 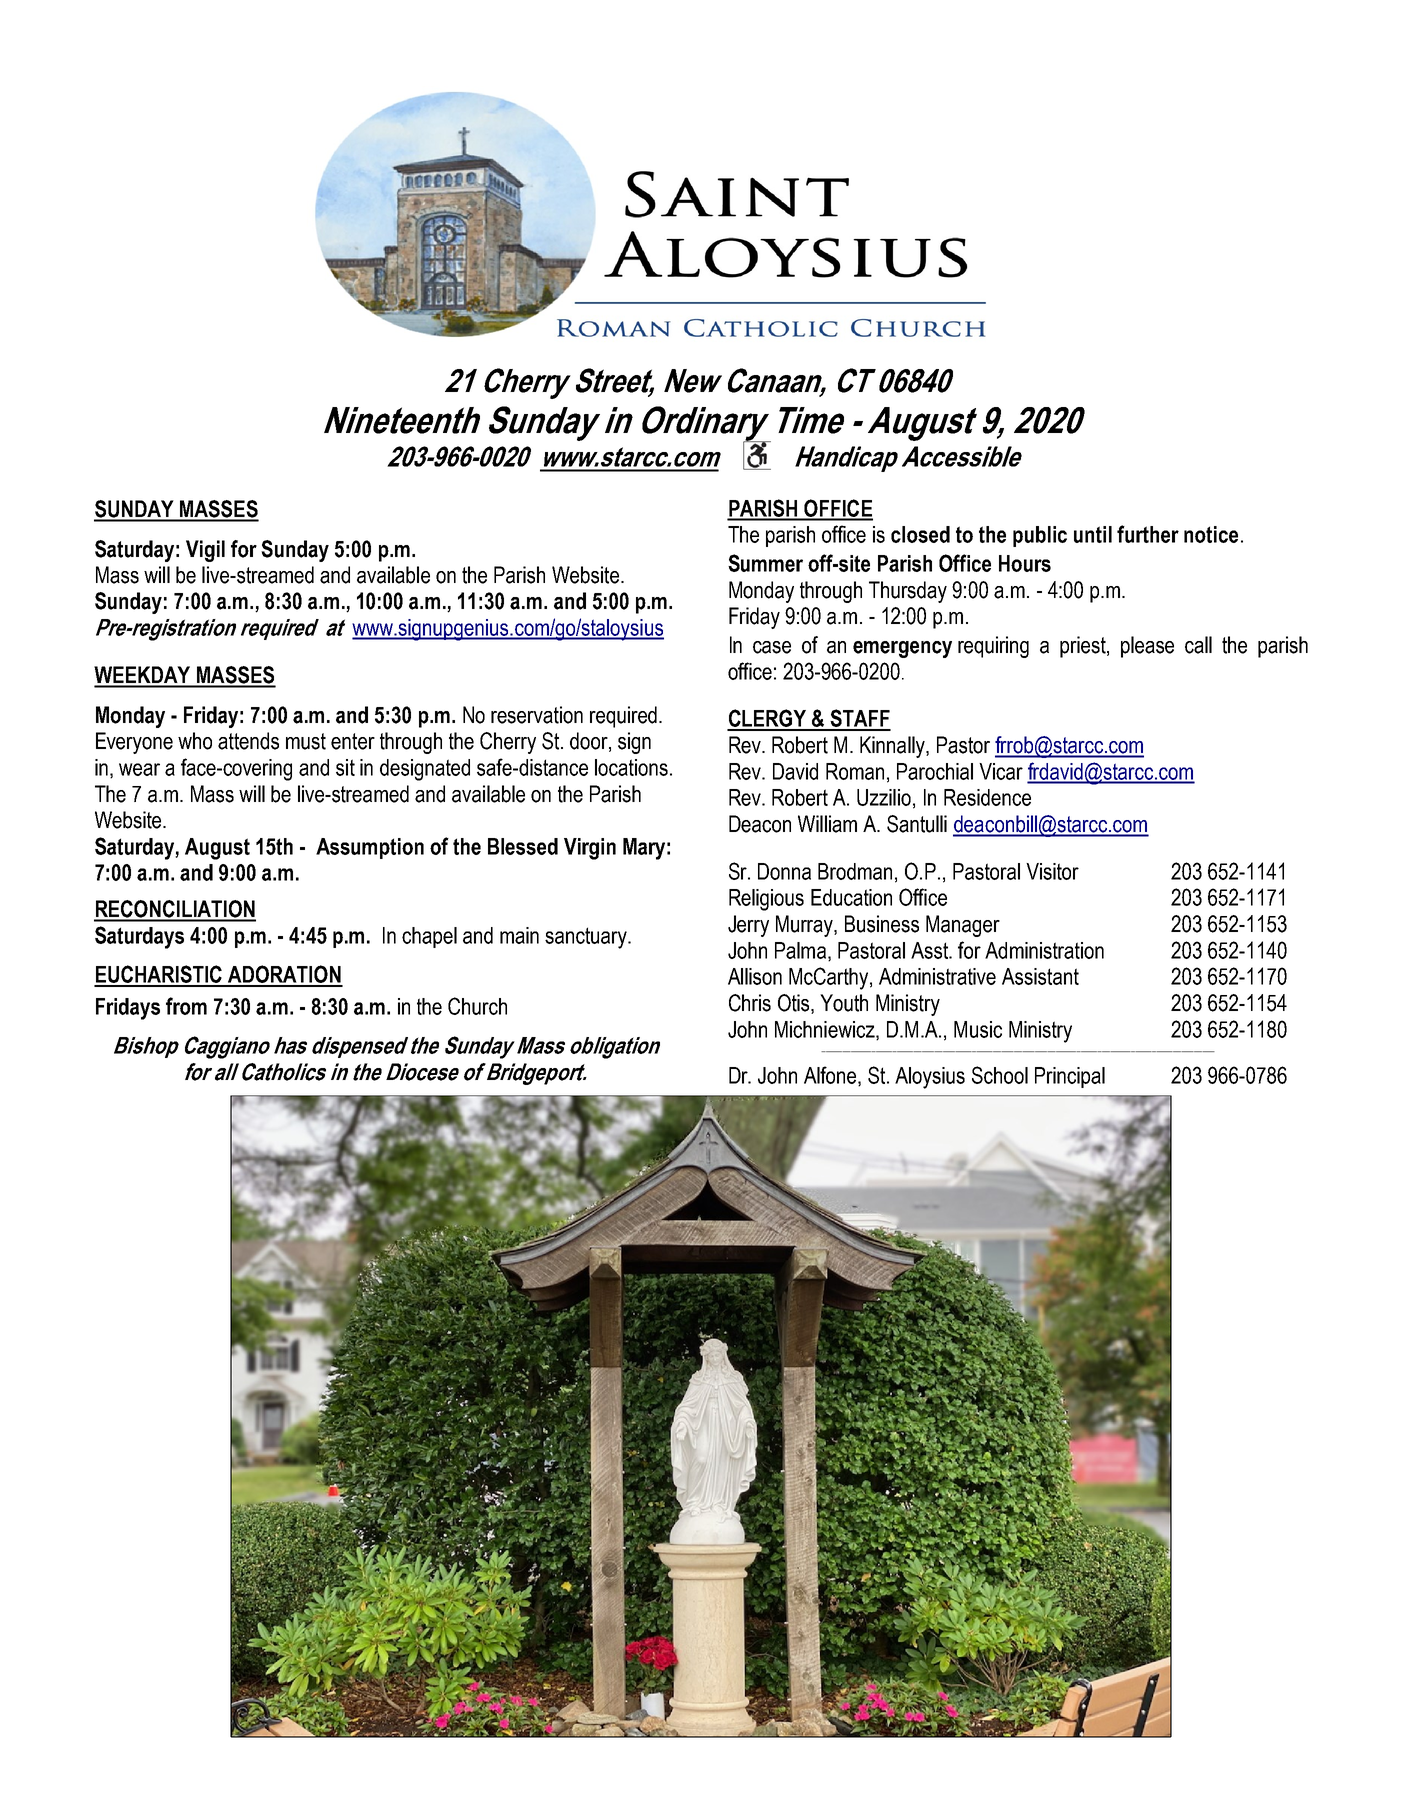 I want to click on attends, so click(x=248, y=741).
